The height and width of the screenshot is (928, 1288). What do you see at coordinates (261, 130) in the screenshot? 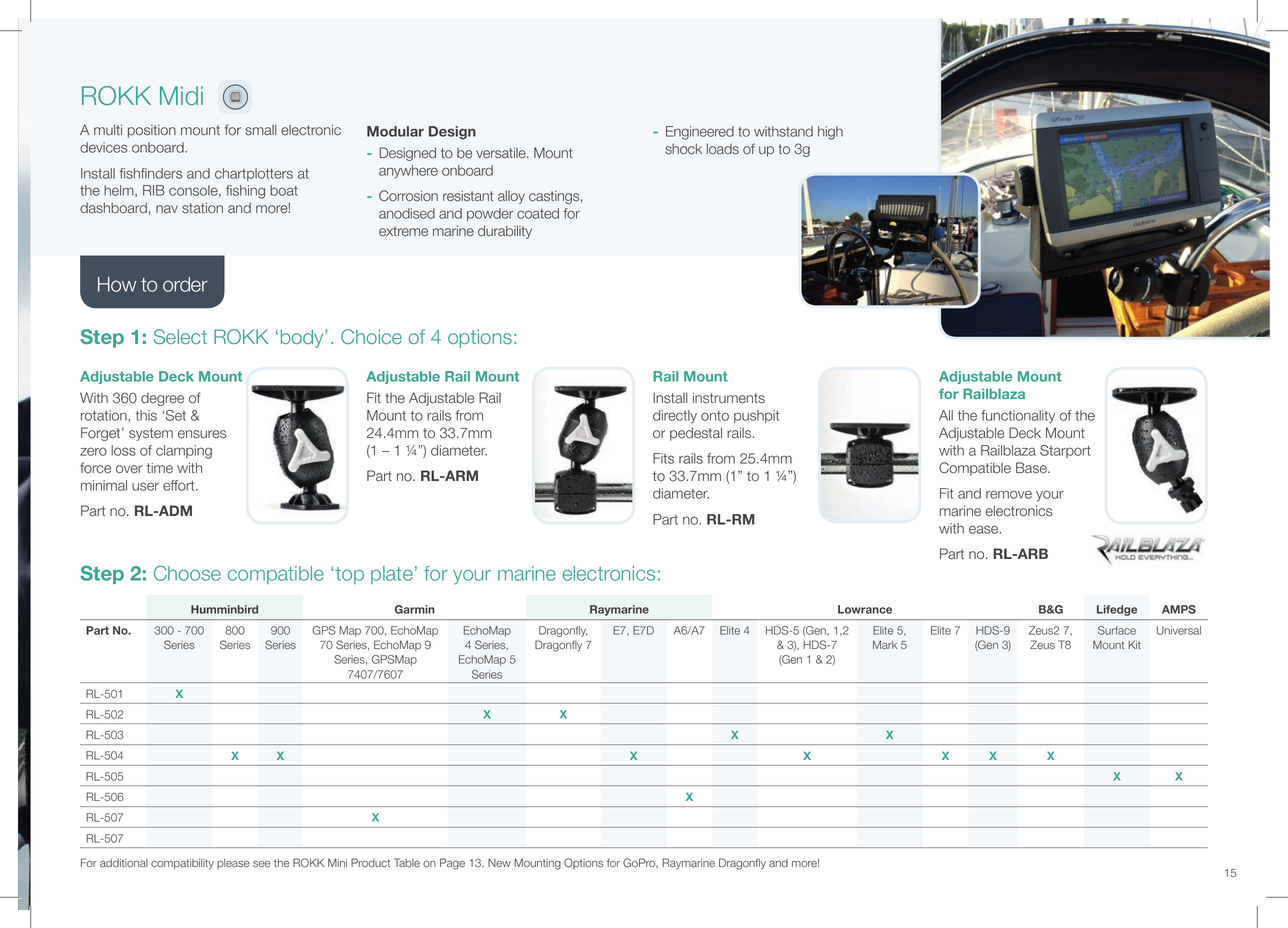
I see `small` at bounding box center [261, 130].
